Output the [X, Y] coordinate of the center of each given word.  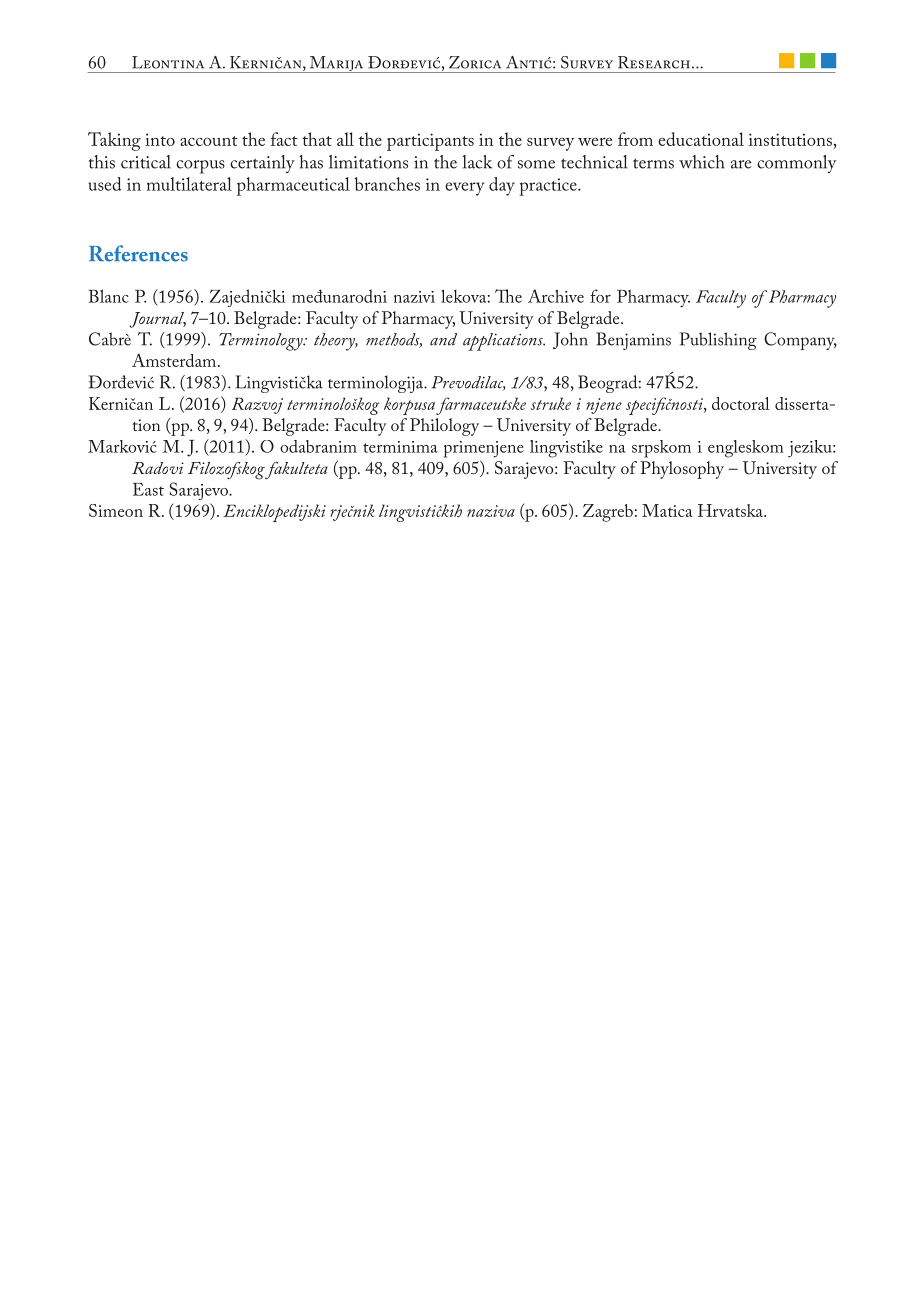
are [741, 164]
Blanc [109, 296]
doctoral [741, 403]
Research [654, 62]
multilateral [189, 184]
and [443, 339]
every [464, 189]
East [148, 489]
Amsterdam [174, 360]
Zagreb [608, 513]
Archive [556, 296]
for [600, 296]
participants [430, 142]
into [160, 139]
